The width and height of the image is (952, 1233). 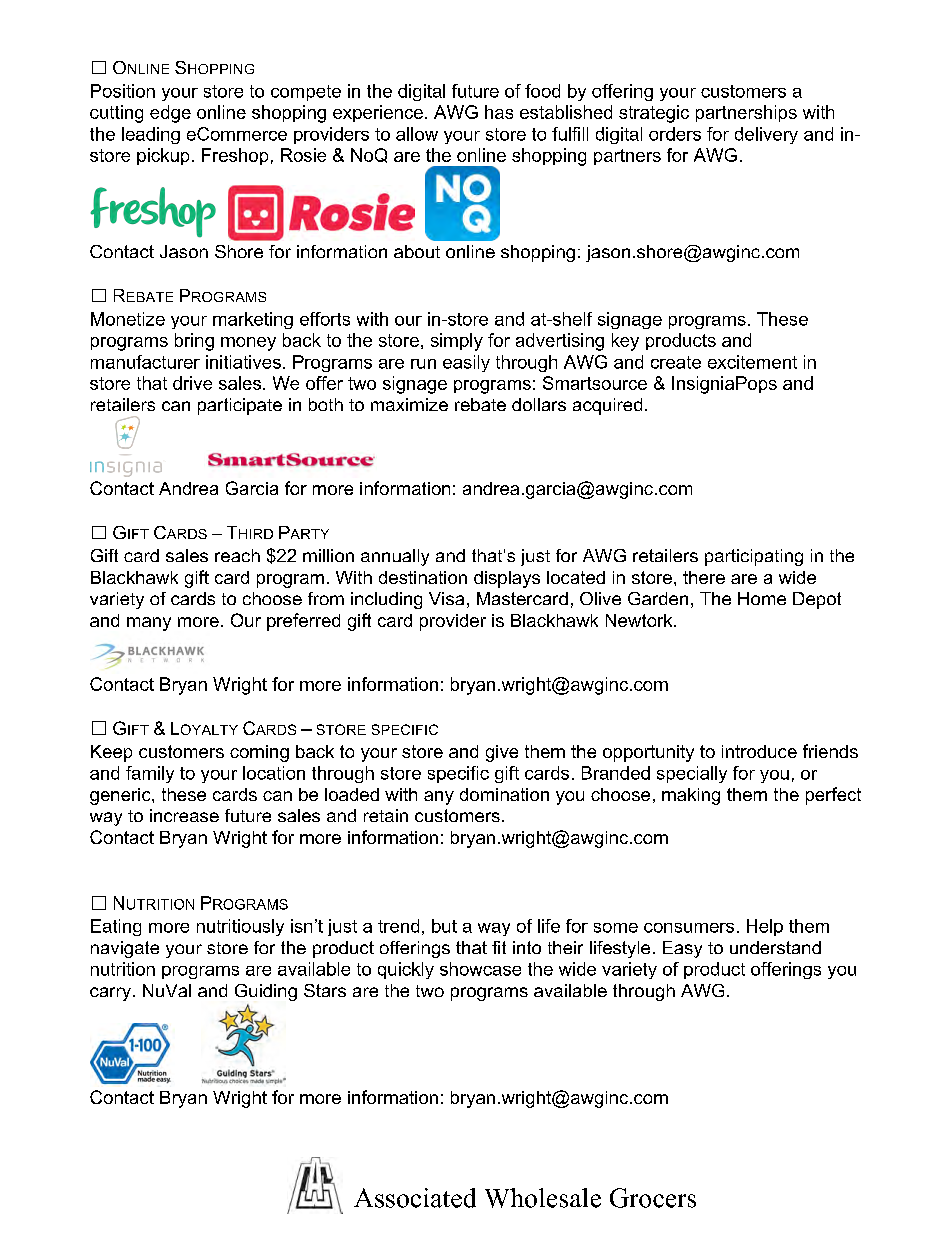 What do you see at coordinates (543, 1198) in the image?
I see `Wholesale` at bounding box center [543, 1198].
